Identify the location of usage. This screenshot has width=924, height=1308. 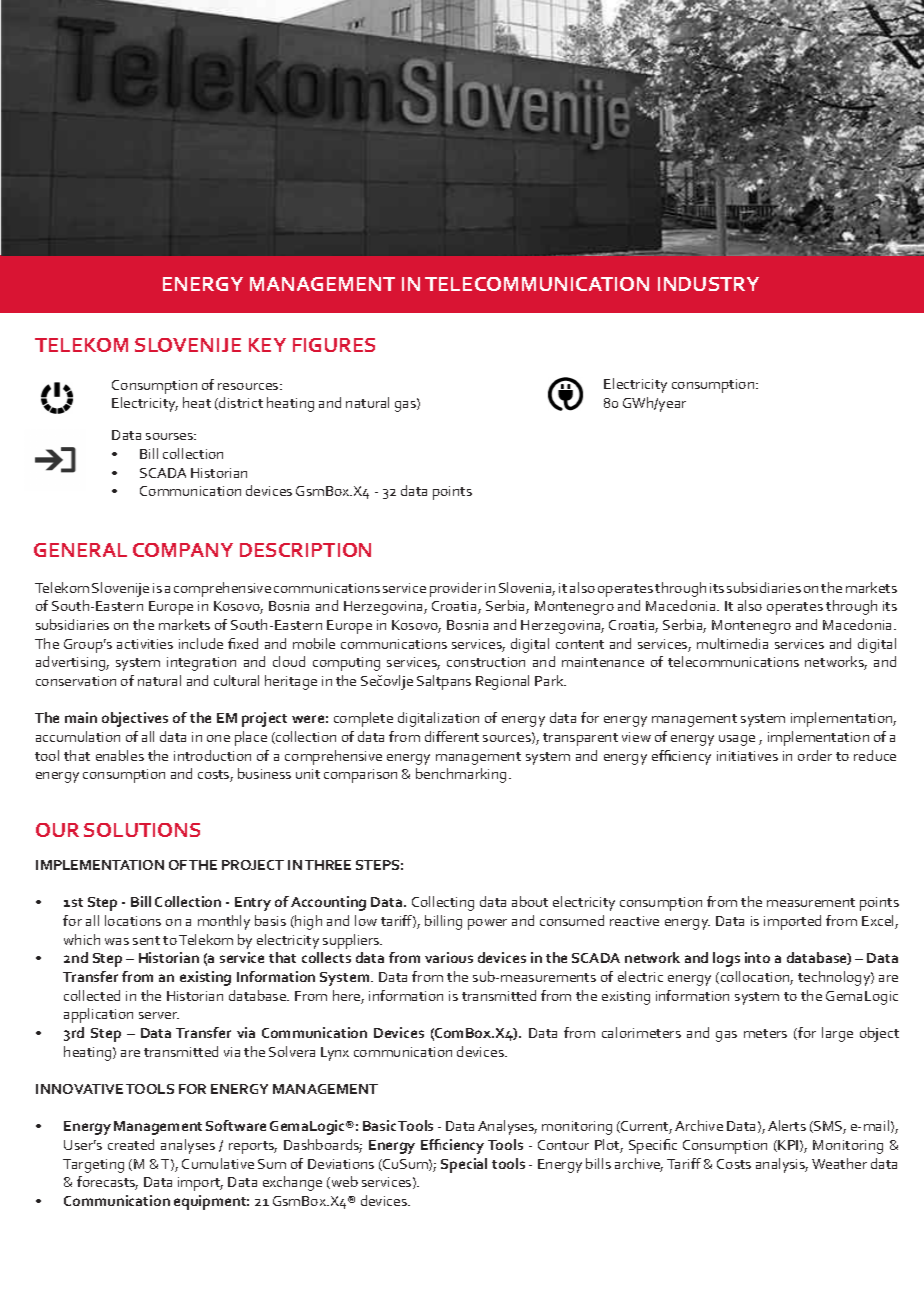
(737, 740).
